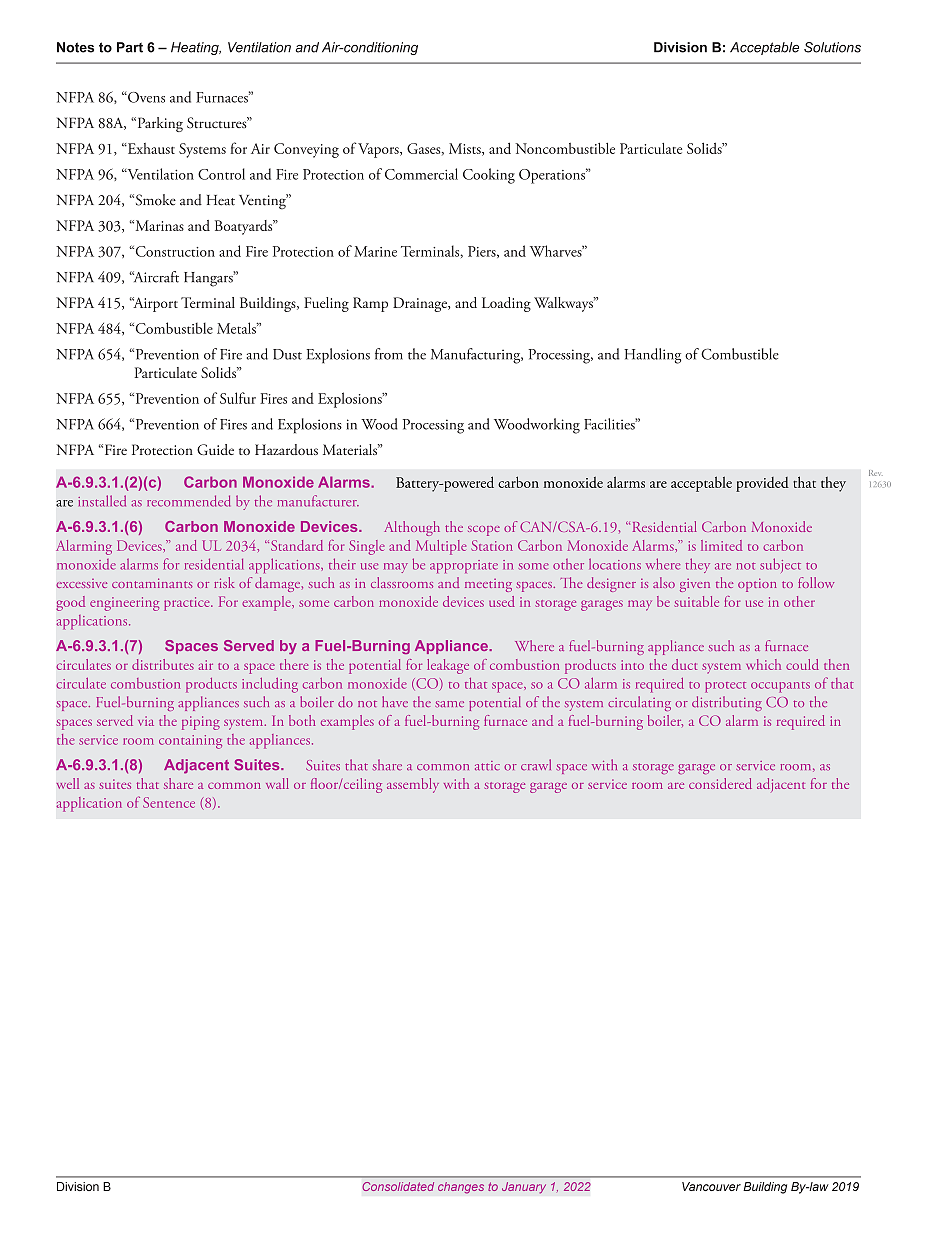 The width and height of the screenshot is (952, 1233). What do you see at coordinates (145, 97) in the screenshot?
I see `Ovens` at bounding box center [145, 97].
